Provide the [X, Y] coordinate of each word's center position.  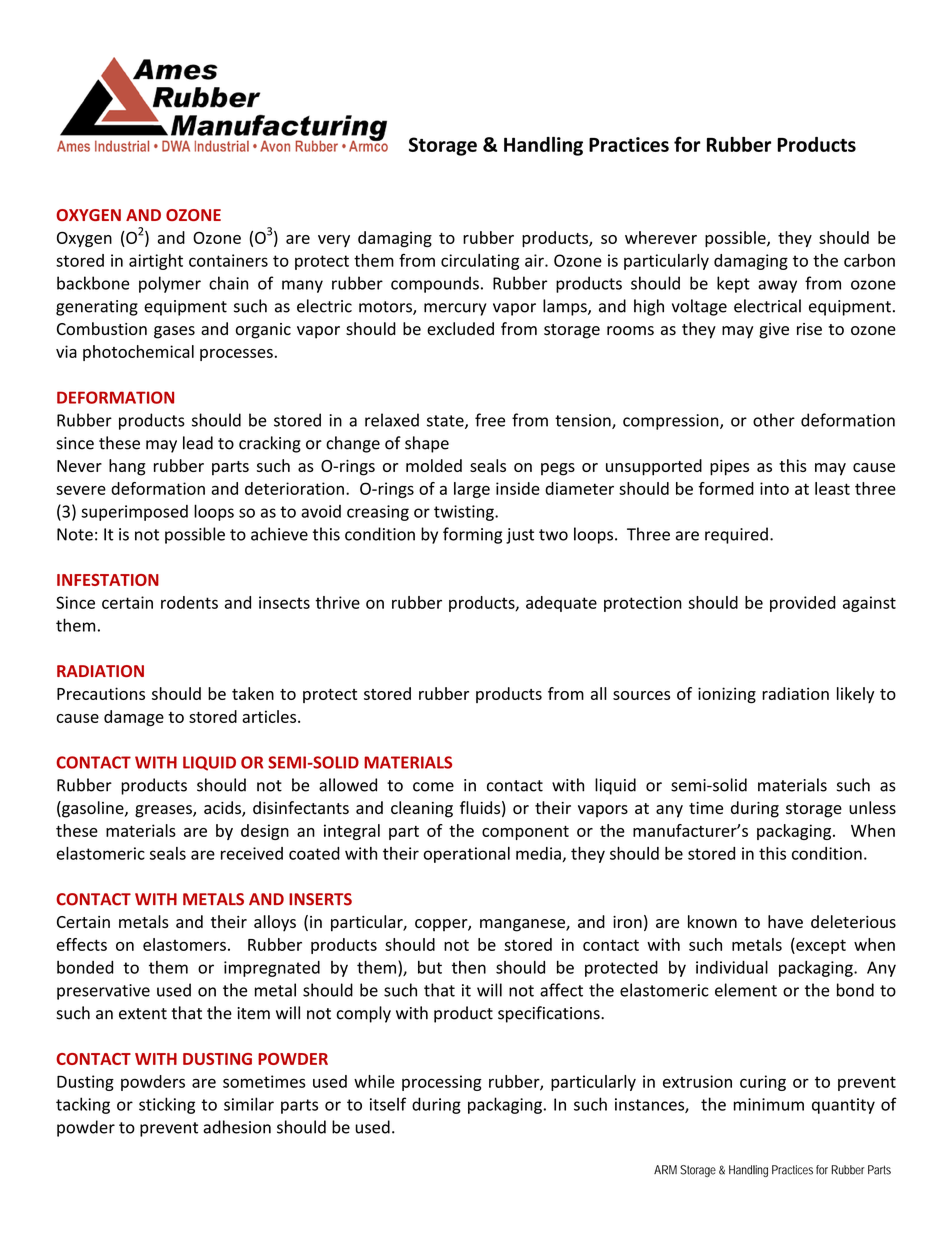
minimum [769, 1104]
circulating [480, 262]
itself [388, 1104]
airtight [156, 262]
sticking [167, 1105]
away [777, 286]
